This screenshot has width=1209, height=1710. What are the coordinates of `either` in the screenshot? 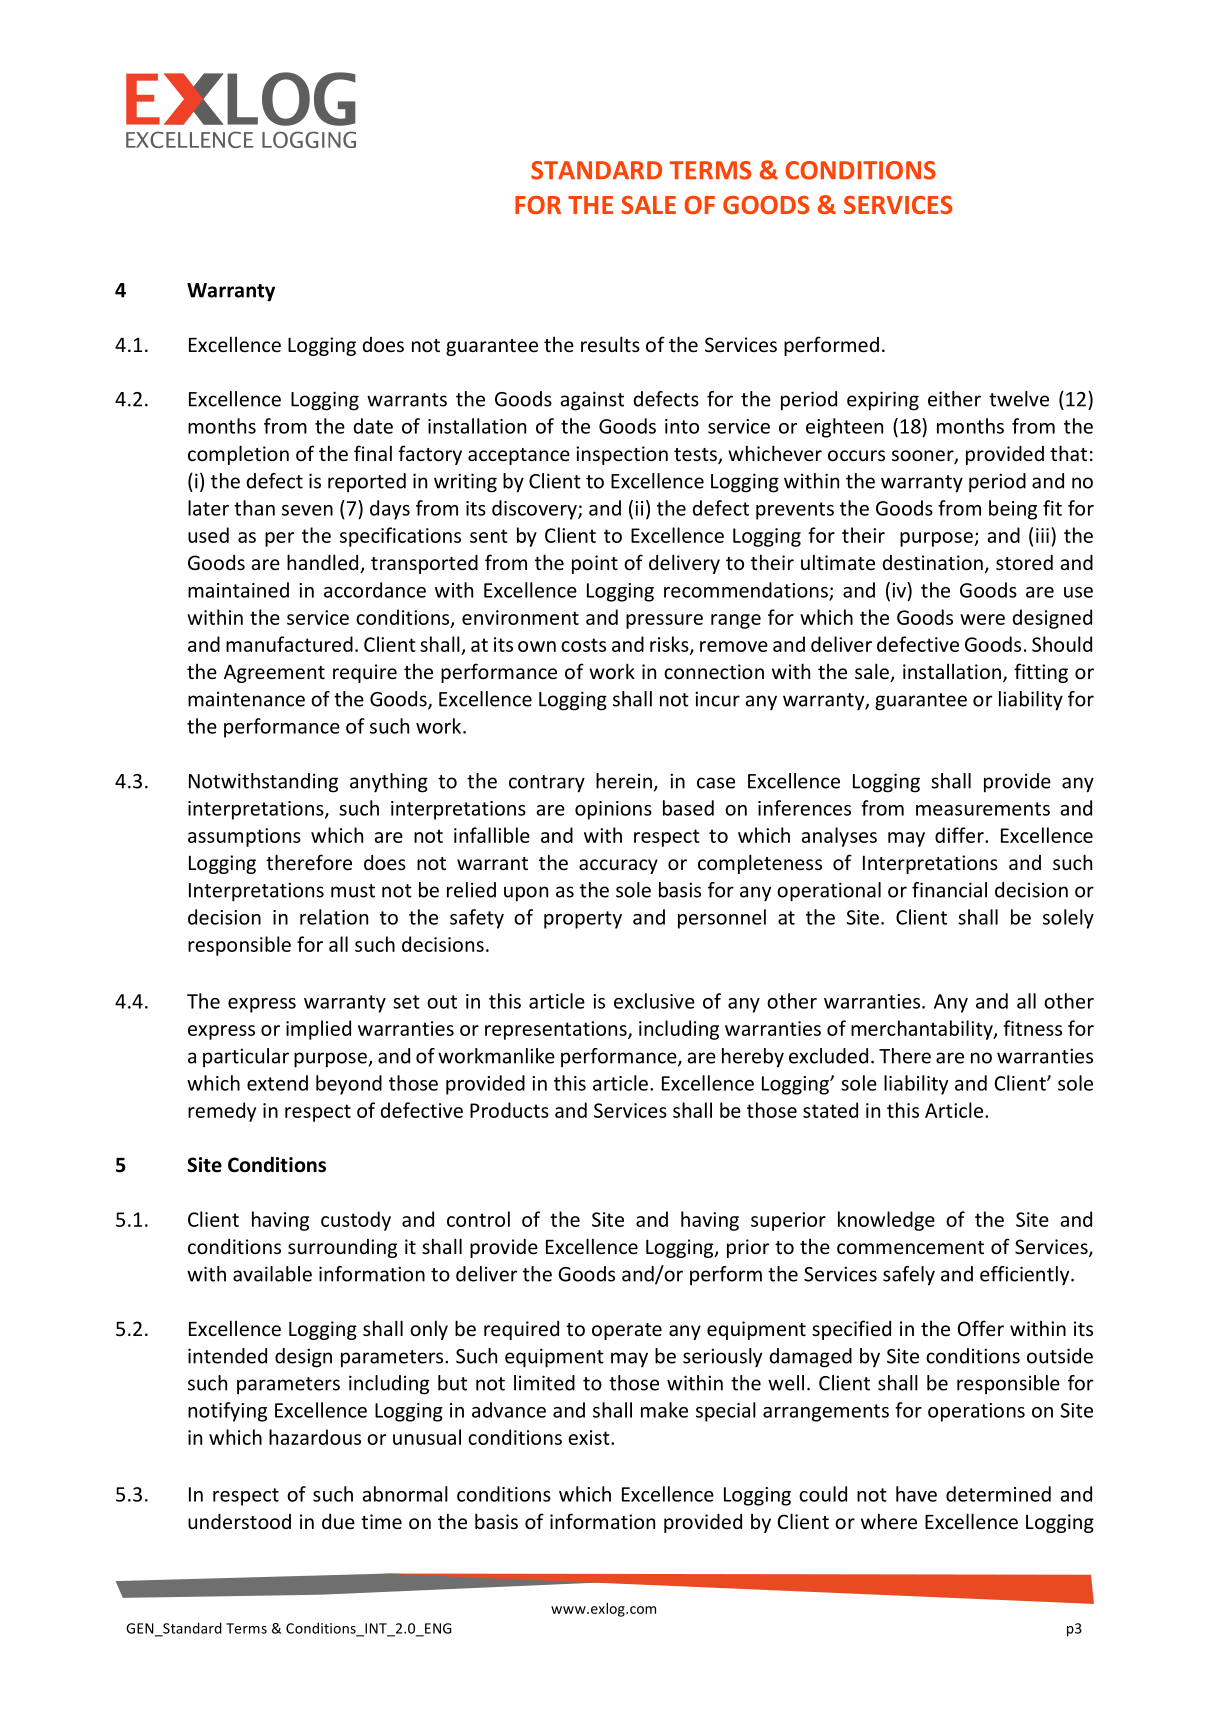 It's located at (954, 399).
